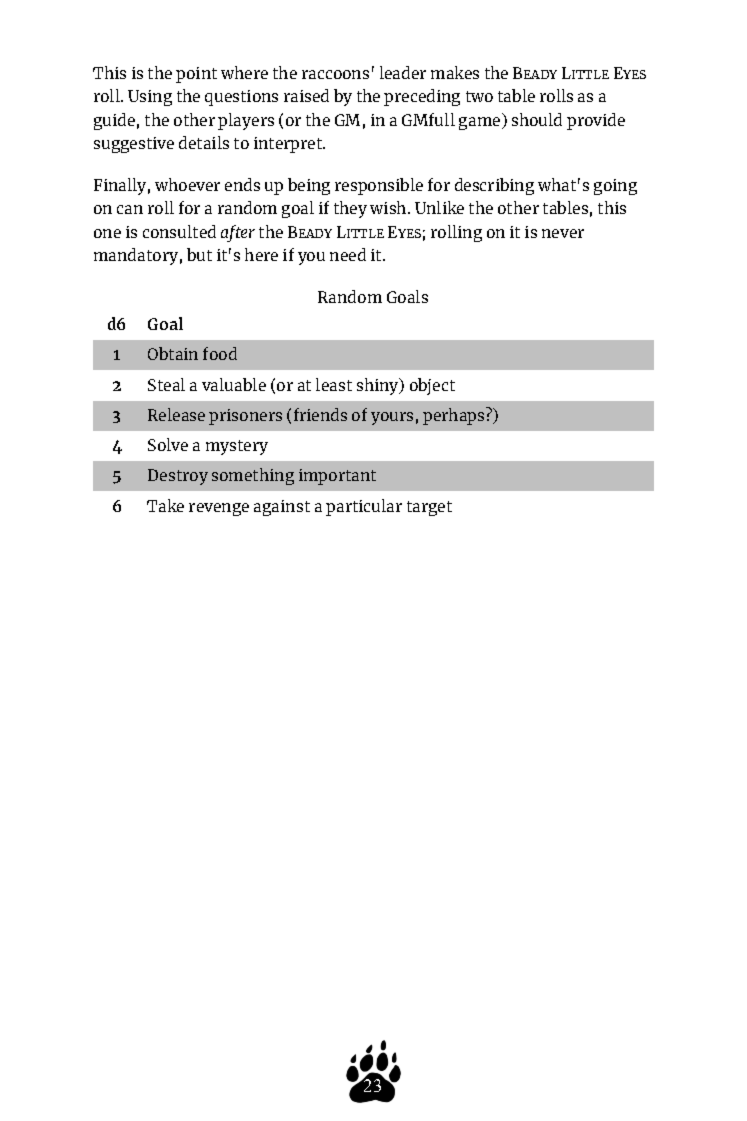 The image size is (747, 1121). What do you see at coordinates (187, 184) in the screenshot?
I see `whoever` at bounding box center [187, 184].
